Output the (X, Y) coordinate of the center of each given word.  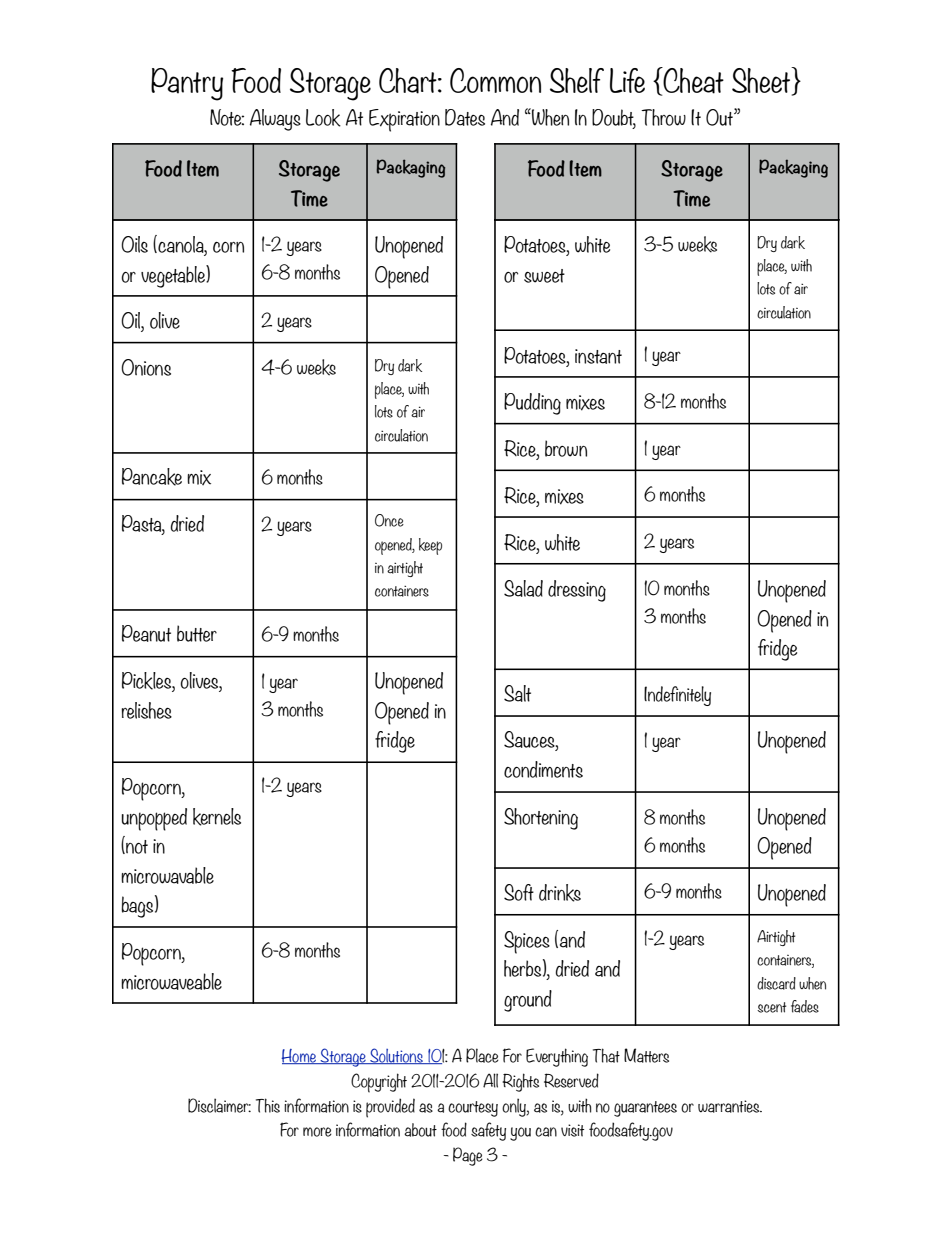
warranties (730, 1106)
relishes (146, 710)
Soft (519, 892)
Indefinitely (677, 696)
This (268, 1105)
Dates (465, 117)
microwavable (167, 875)
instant (598, 356)
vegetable (174, 276)
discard (776, 983)
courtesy (473, 1109)
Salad (523, 588)
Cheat (692, 81)
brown (566, 448)
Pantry (187, 84)
